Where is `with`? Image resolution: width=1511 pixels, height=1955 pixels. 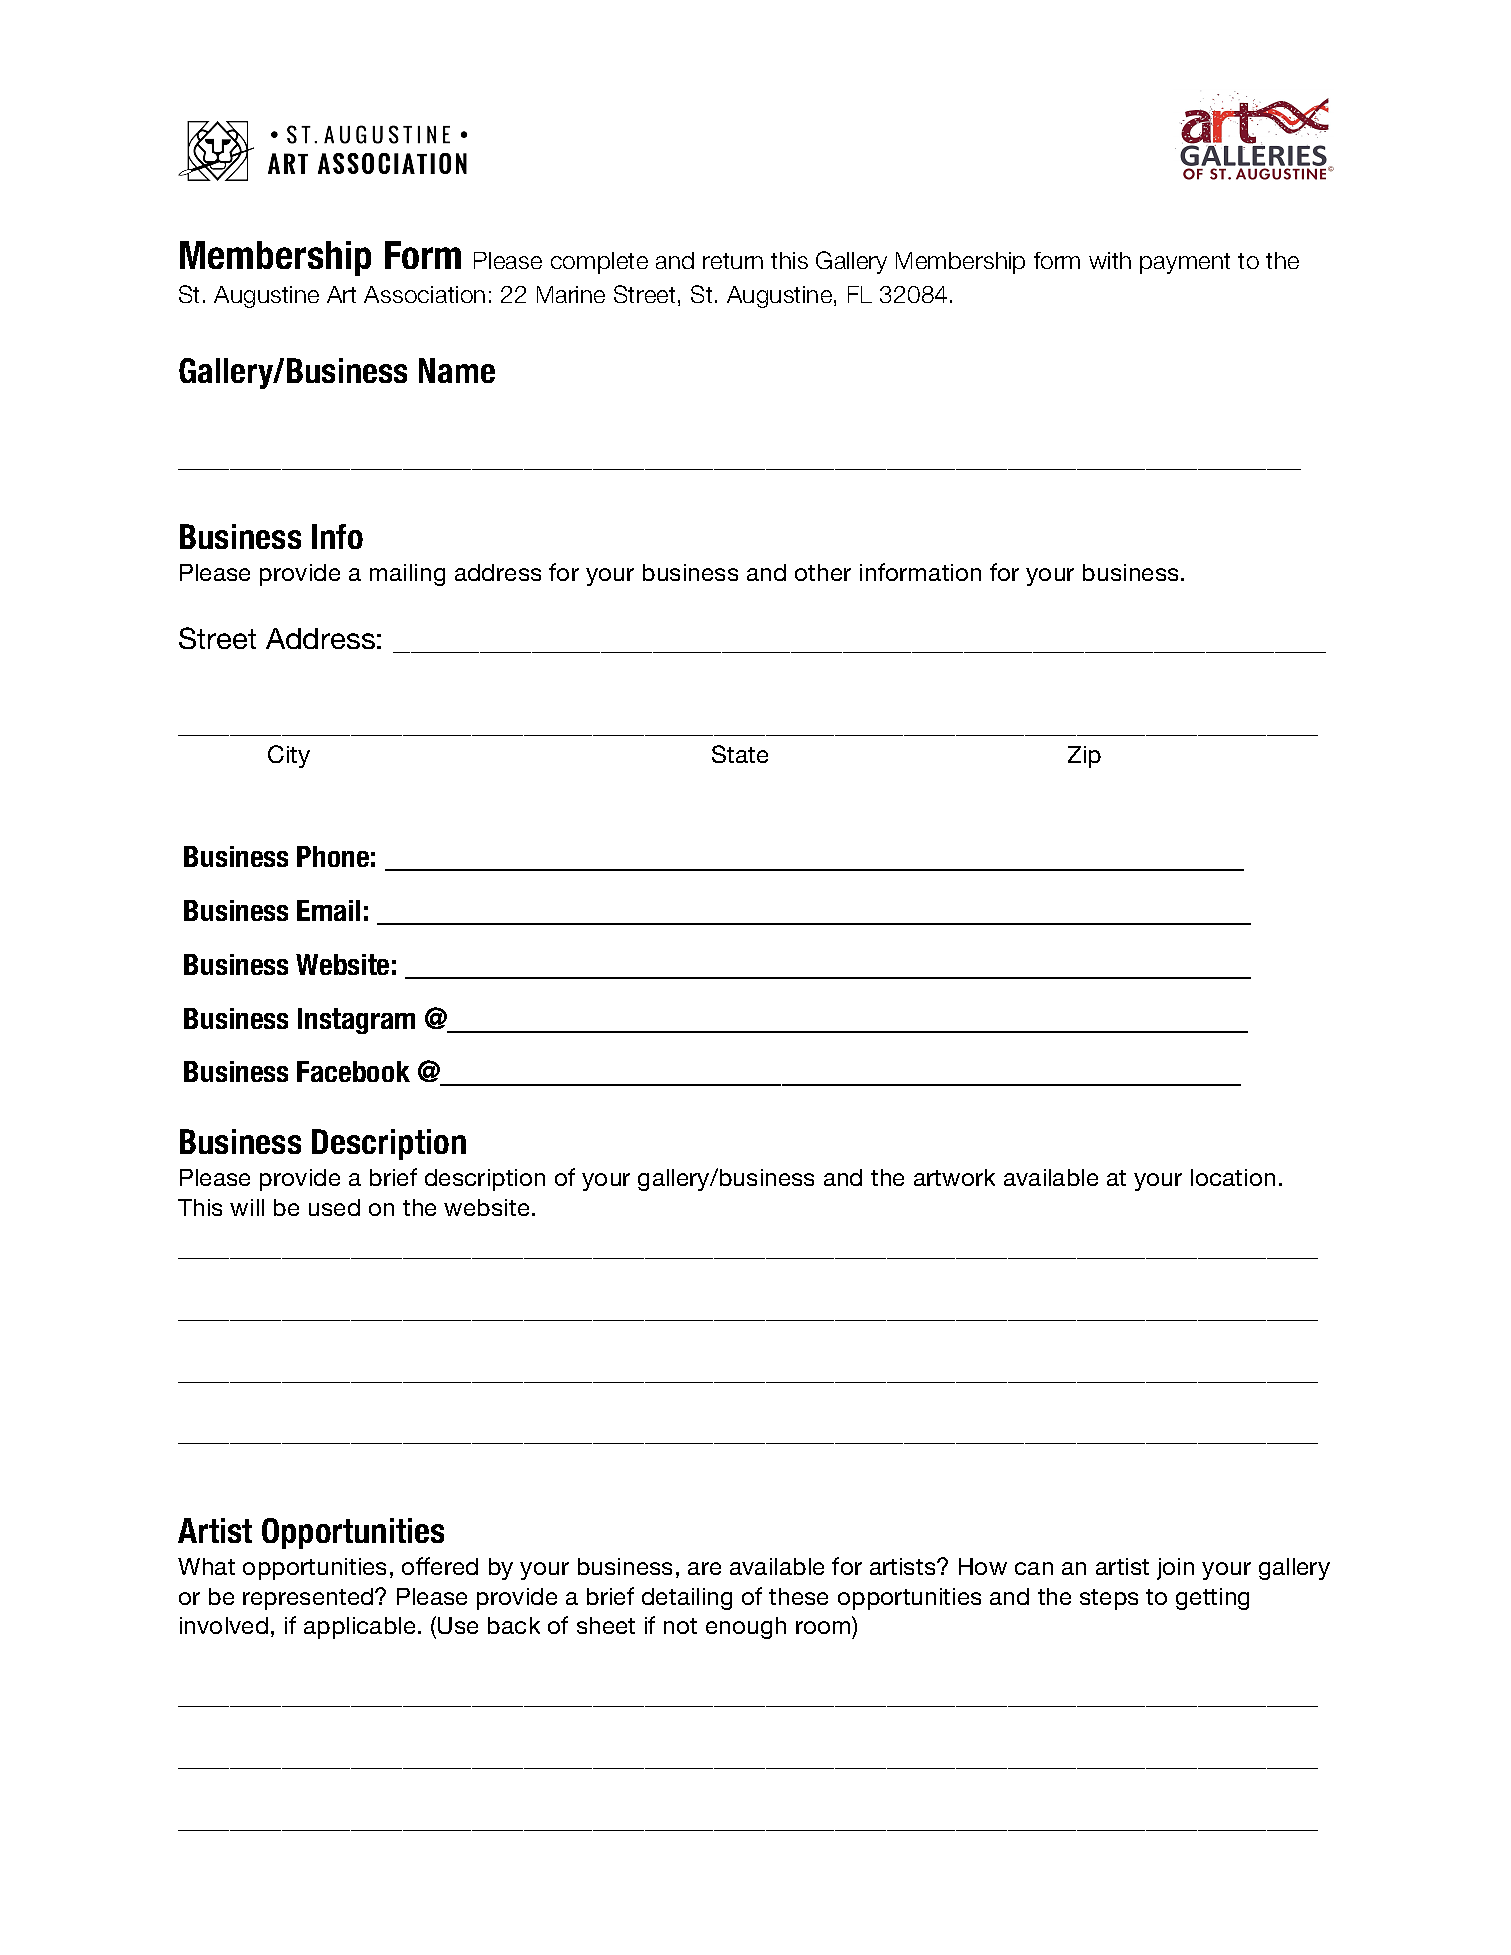
with is located at coordinates (1110, 260).
